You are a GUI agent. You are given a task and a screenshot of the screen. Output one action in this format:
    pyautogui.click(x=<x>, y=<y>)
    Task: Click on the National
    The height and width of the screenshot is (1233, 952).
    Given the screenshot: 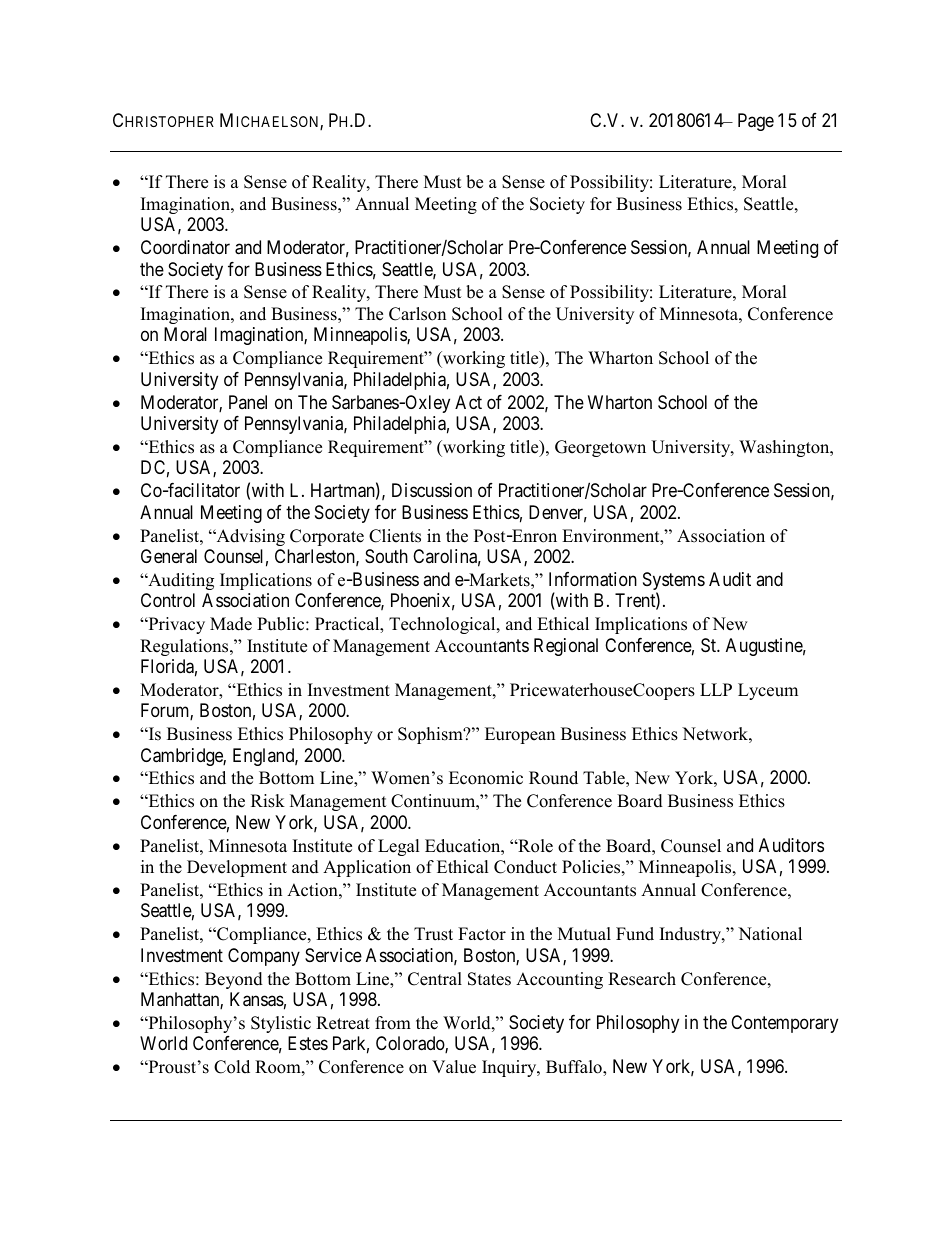 What is the action you would take?
    pyautogui.click(x=770, y=934)
